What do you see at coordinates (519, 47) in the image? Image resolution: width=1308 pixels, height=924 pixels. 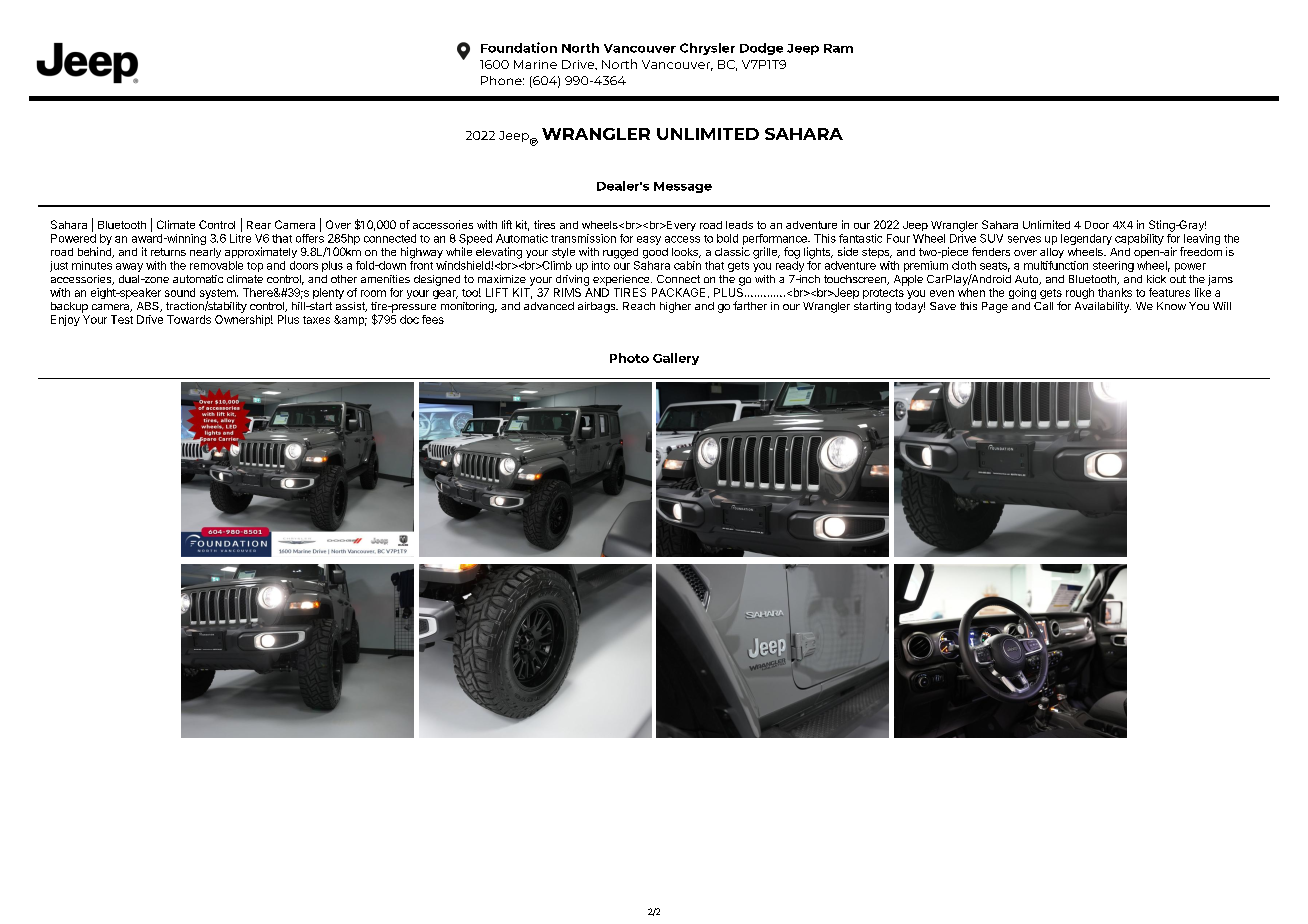 I see `Foundation` at bounding box center [519, 47].
